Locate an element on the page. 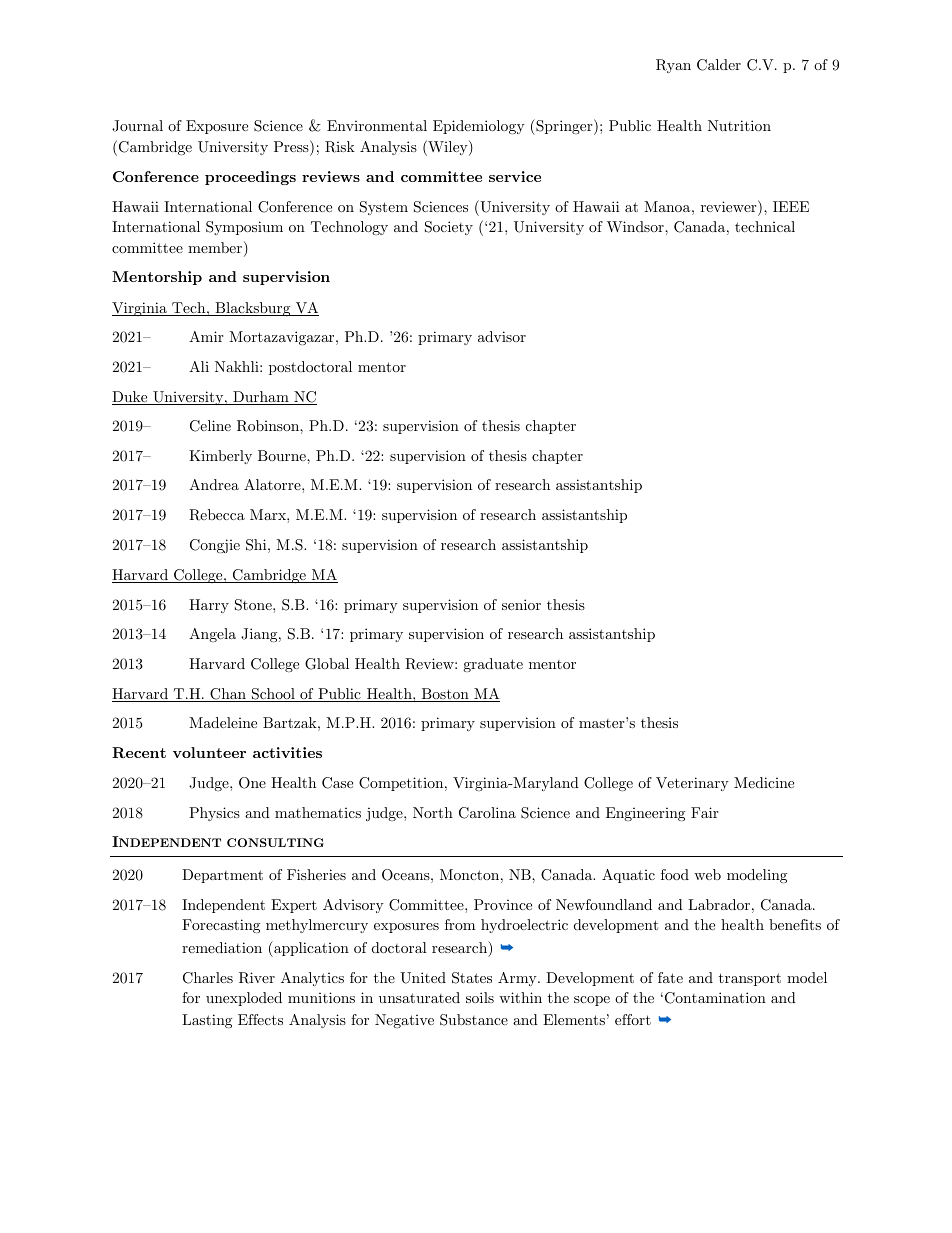 The height and width of the image is (1233, 952). Amir is located at coordinates (206, 336).
